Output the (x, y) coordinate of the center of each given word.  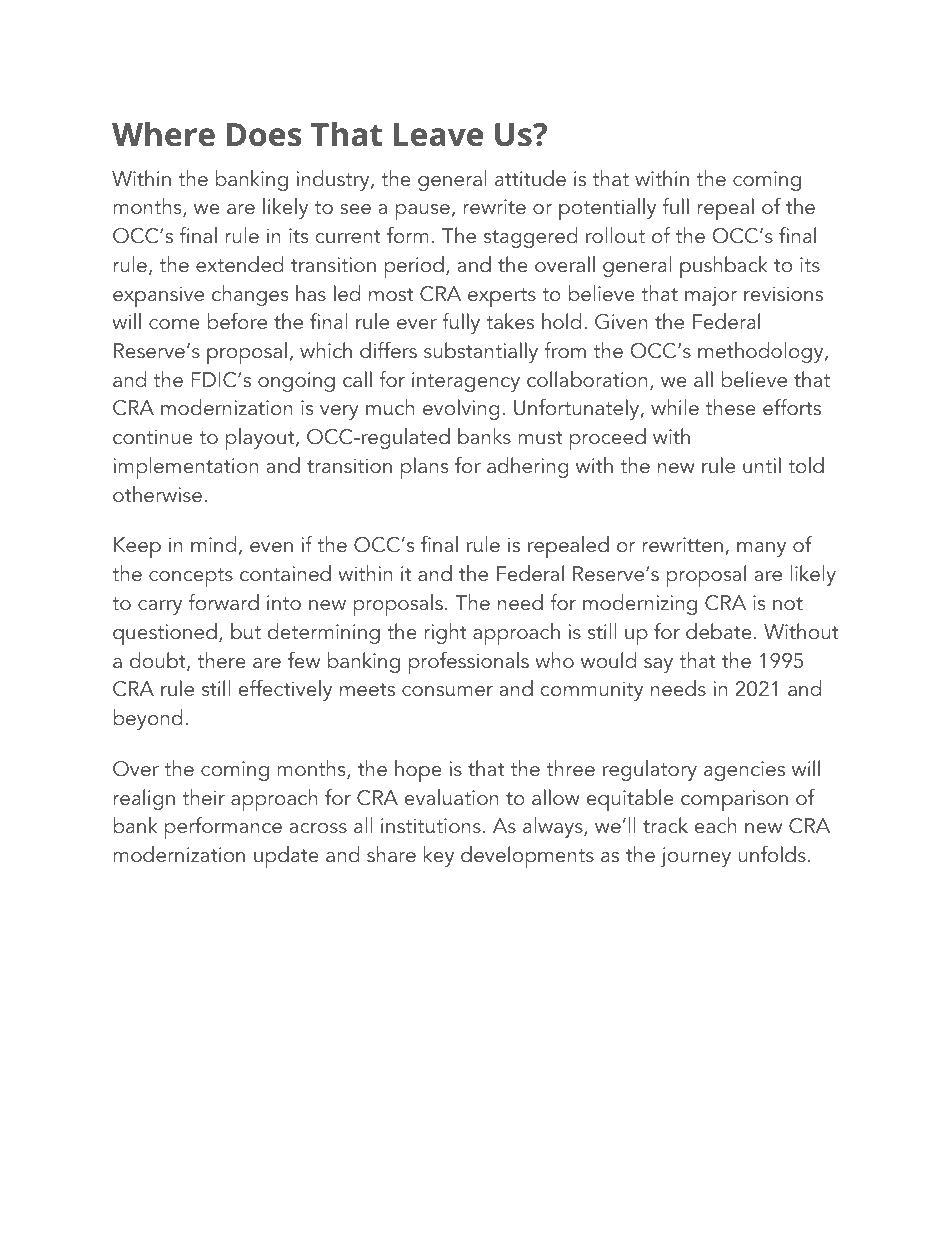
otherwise (157, 494)
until (762, 465)
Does (264, 135)
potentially (607, 209)
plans (424, 468)
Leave (438, 135)
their (203, 797)
